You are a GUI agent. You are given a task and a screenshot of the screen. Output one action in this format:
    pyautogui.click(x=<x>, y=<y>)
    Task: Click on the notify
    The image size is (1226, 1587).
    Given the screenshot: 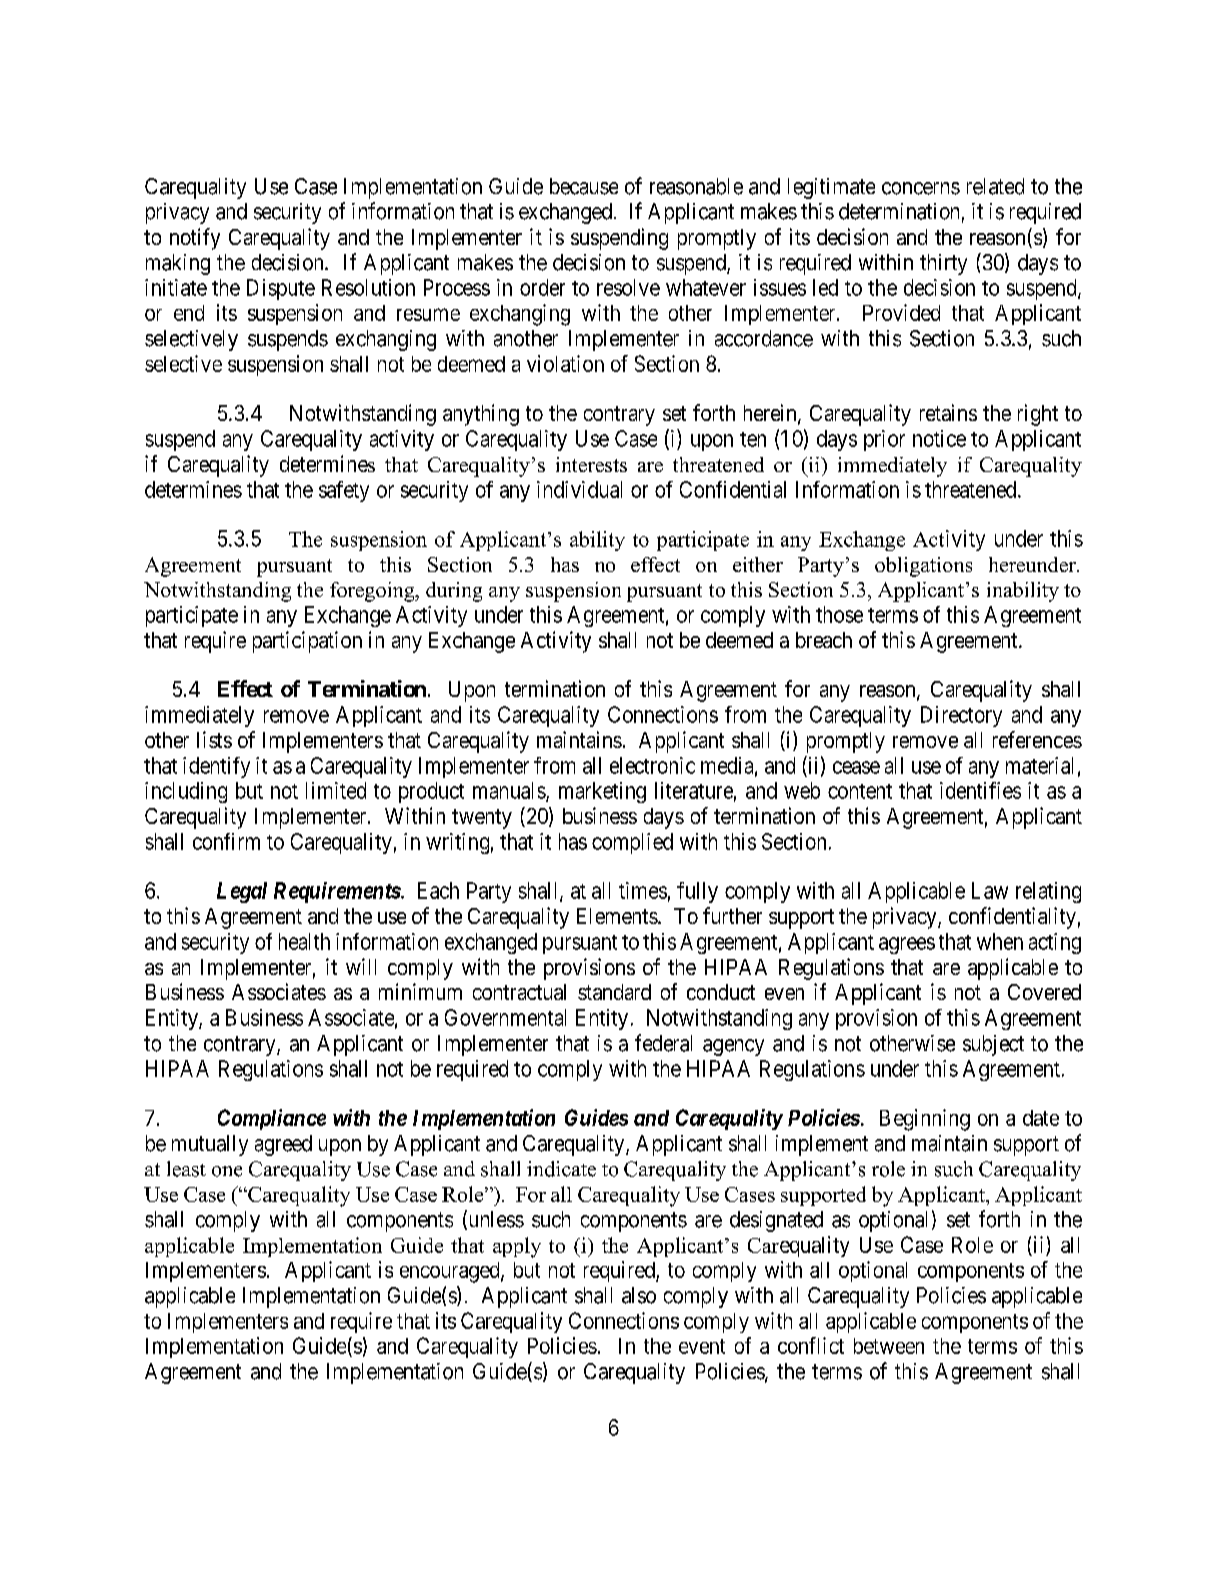 What is the action you would take?
    pyautogui.click(x=195, y=239)
